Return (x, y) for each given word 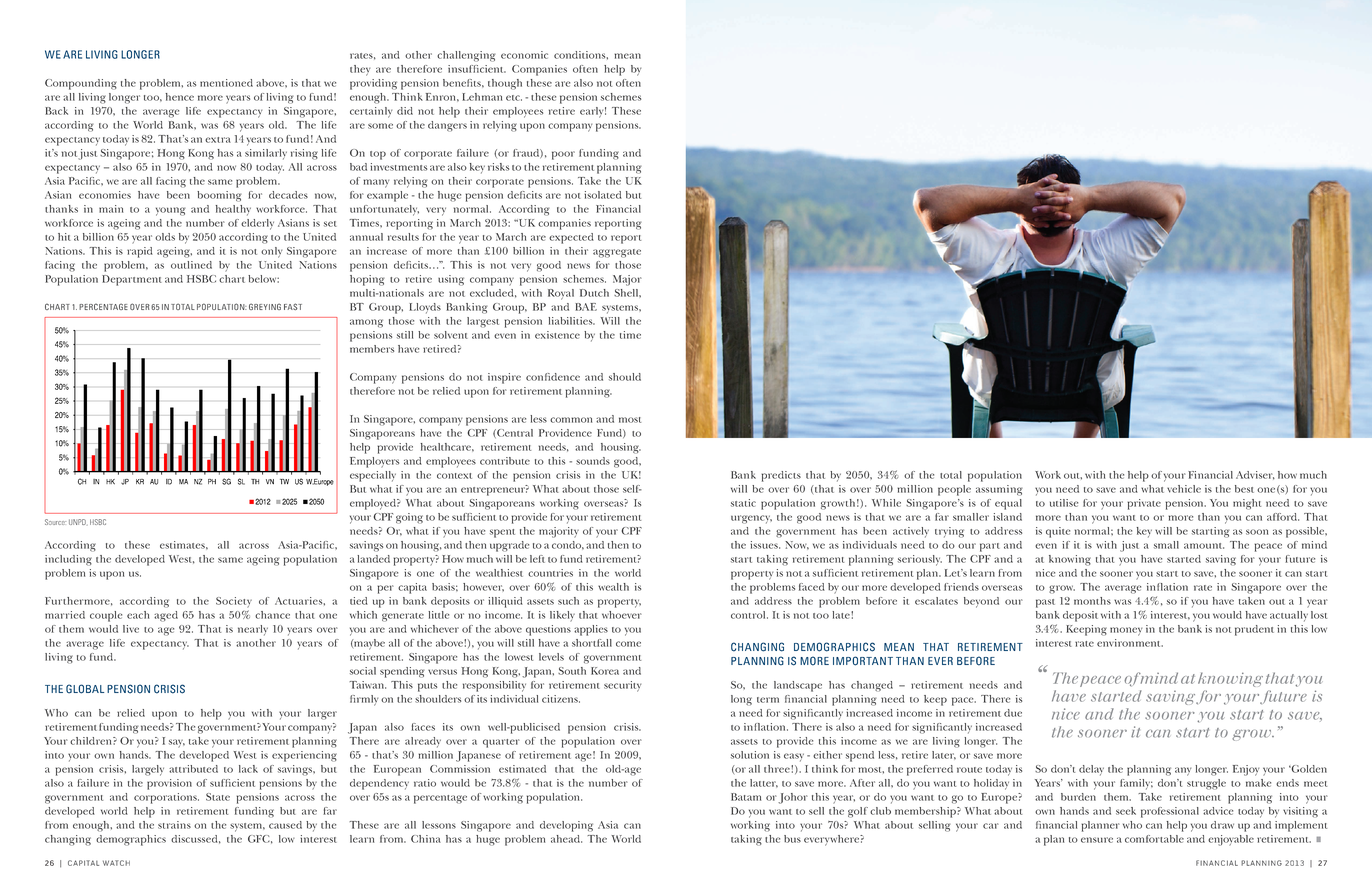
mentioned (226, 83)
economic (524, 55)
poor (563, 155)
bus (792, 839)
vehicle (1184, 489)
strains (174, 825)
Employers (374, 462)
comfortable (1154, 839)
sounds (593, 461)
